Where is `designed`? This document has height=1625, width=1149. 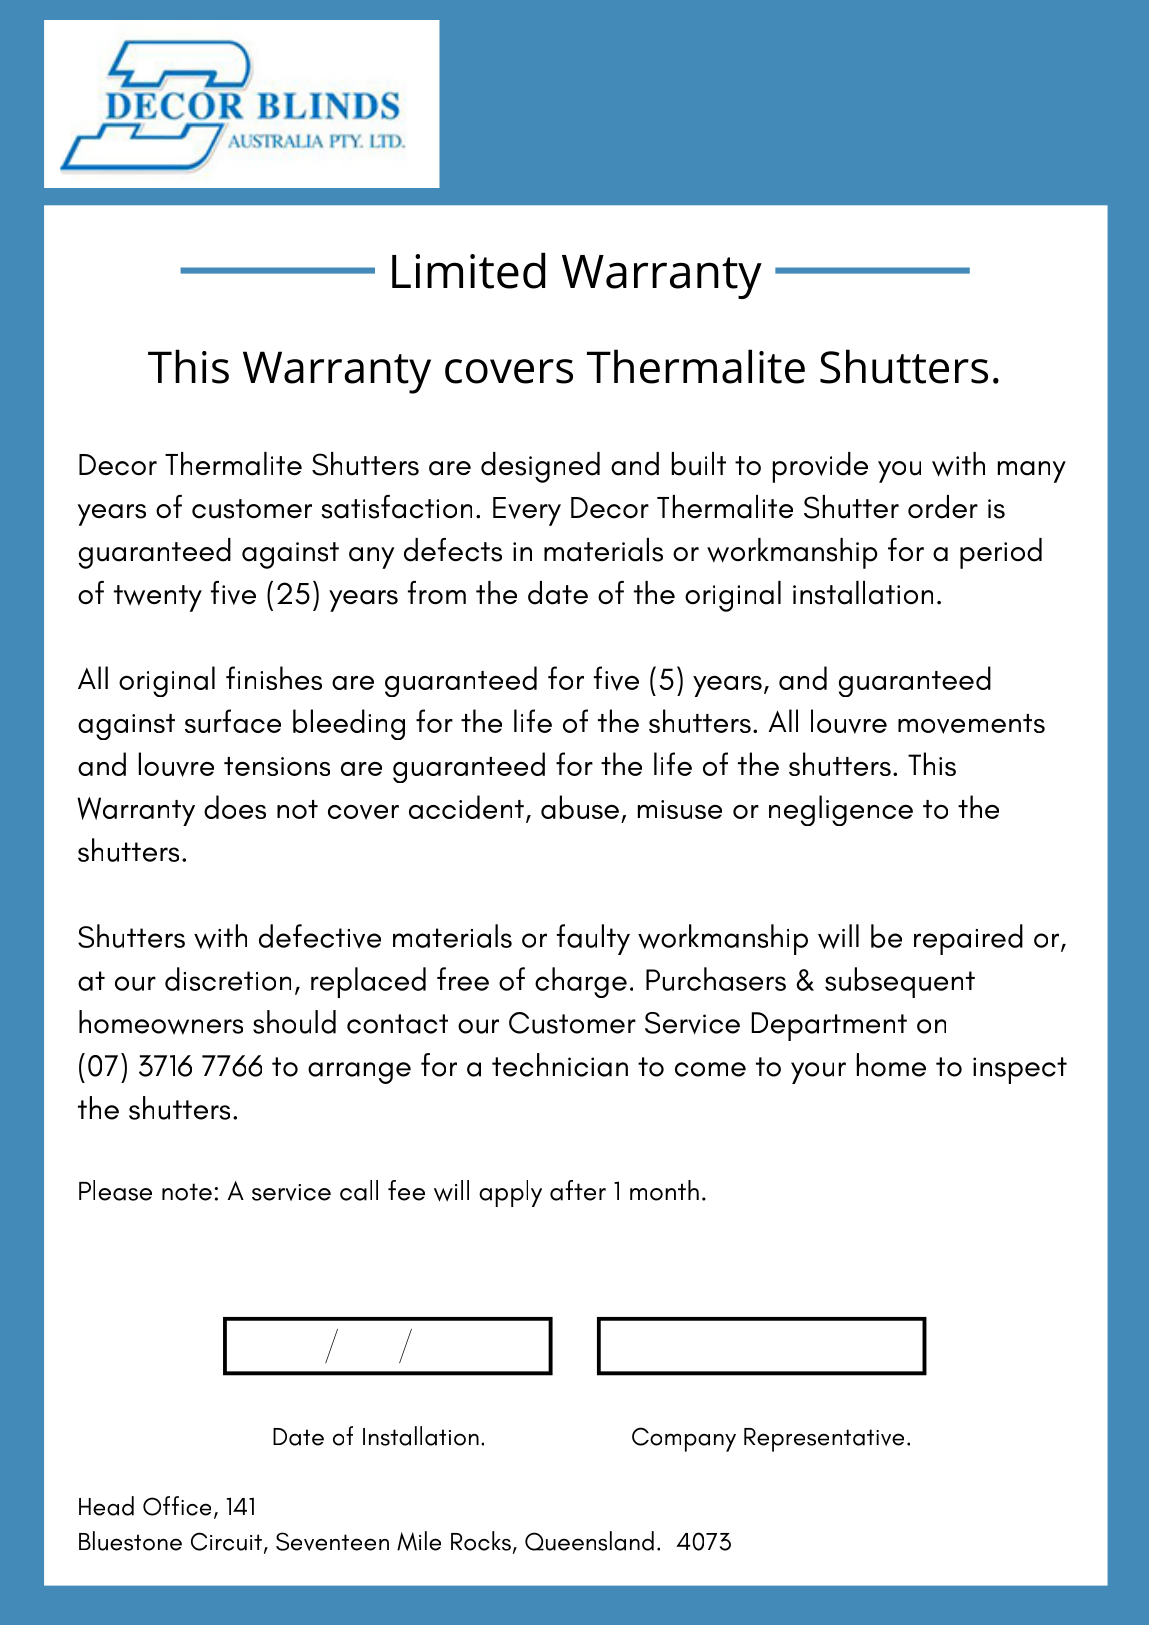
designed is located at coordinates (540, 467).
